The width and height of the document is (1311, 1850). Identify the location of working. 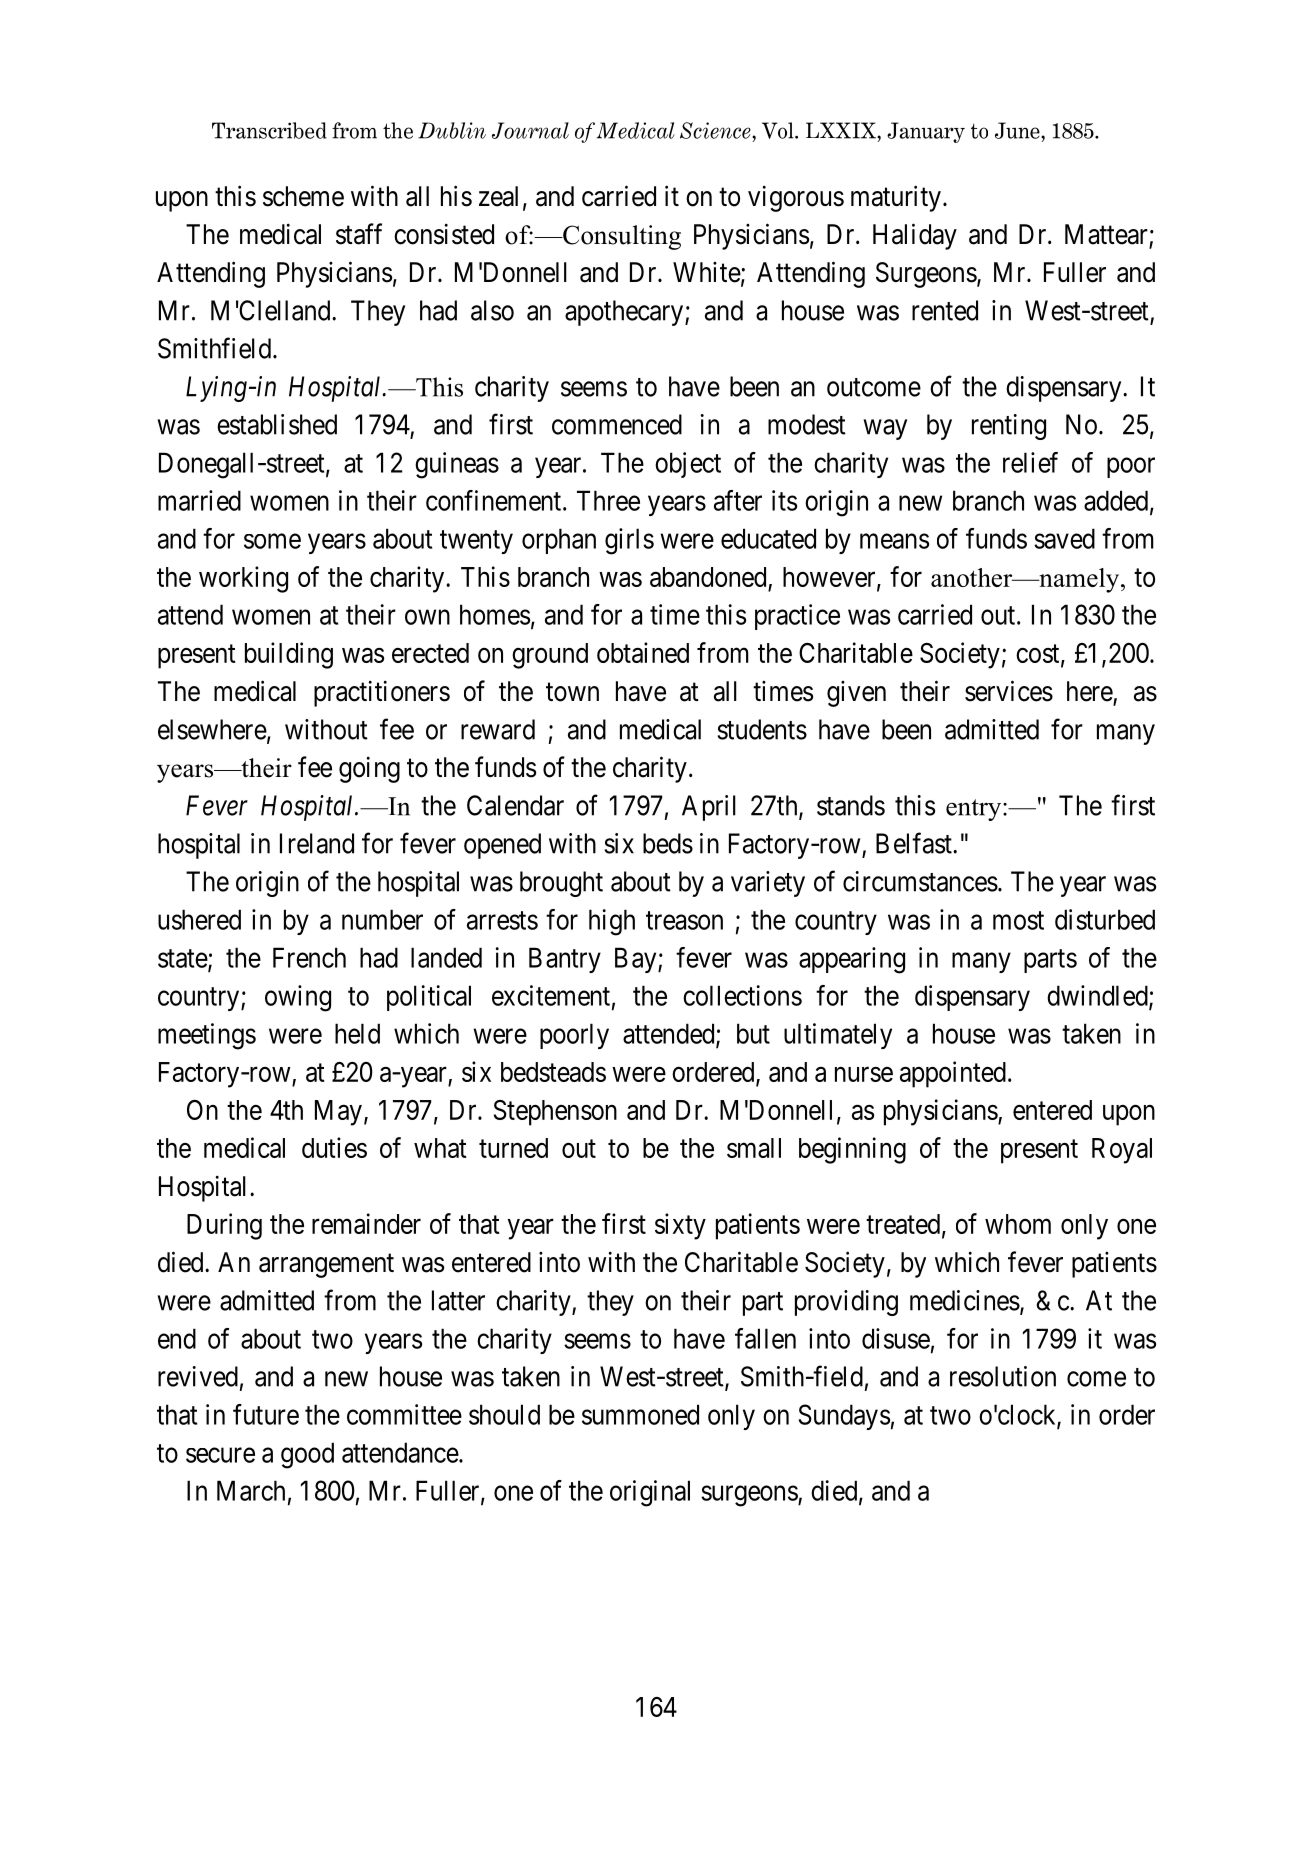
(243, 579).
